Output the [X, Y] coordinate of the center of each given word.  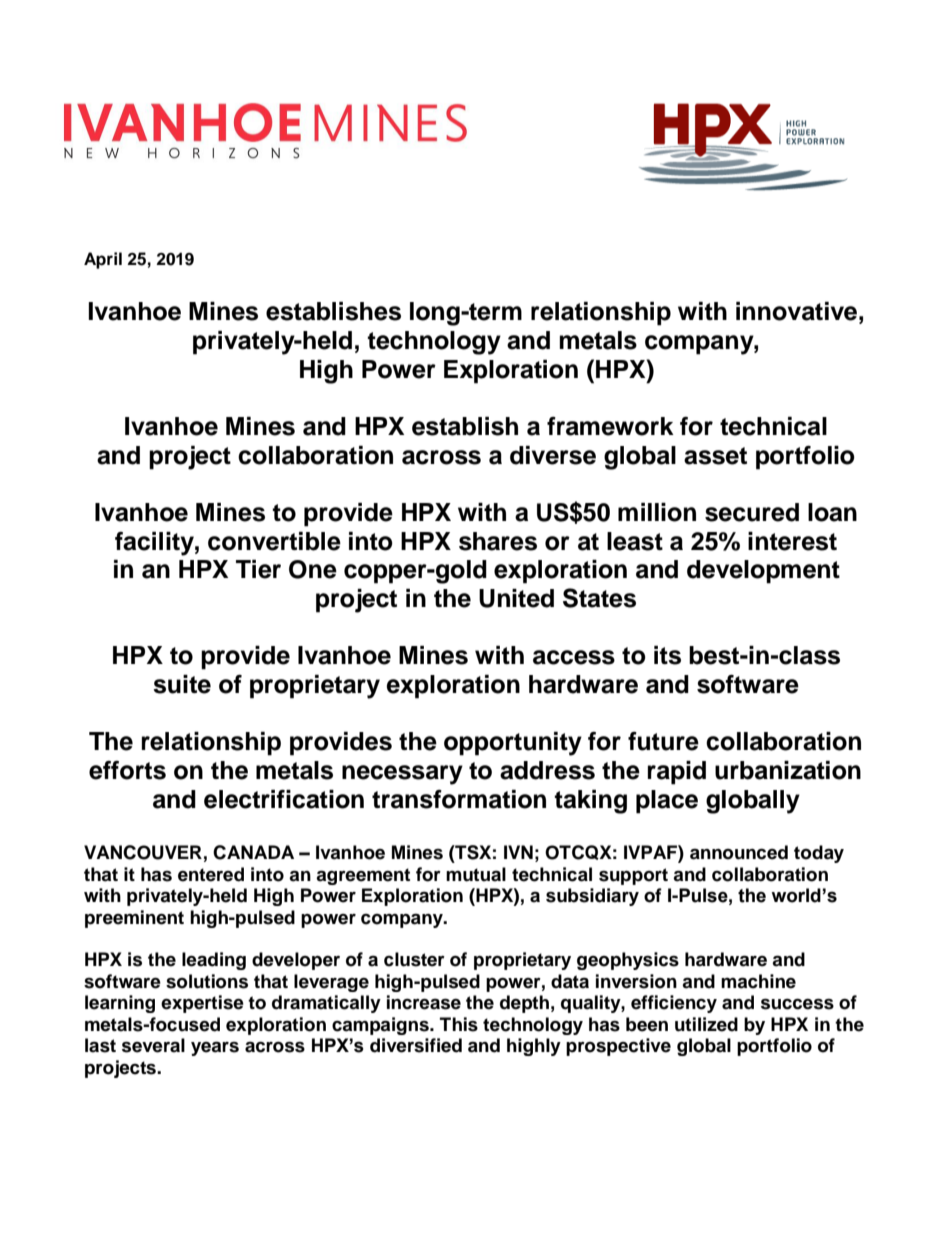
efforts [127, 770]
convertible [274, 541]
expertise [202, 1004]
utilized [706, 1024]
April [103, 260]
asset [715, 456]
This [459, 1024]
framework [610, 426]
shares [498, 541]
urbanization [788, 770]
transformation [459, 799]
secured [752, 512]
